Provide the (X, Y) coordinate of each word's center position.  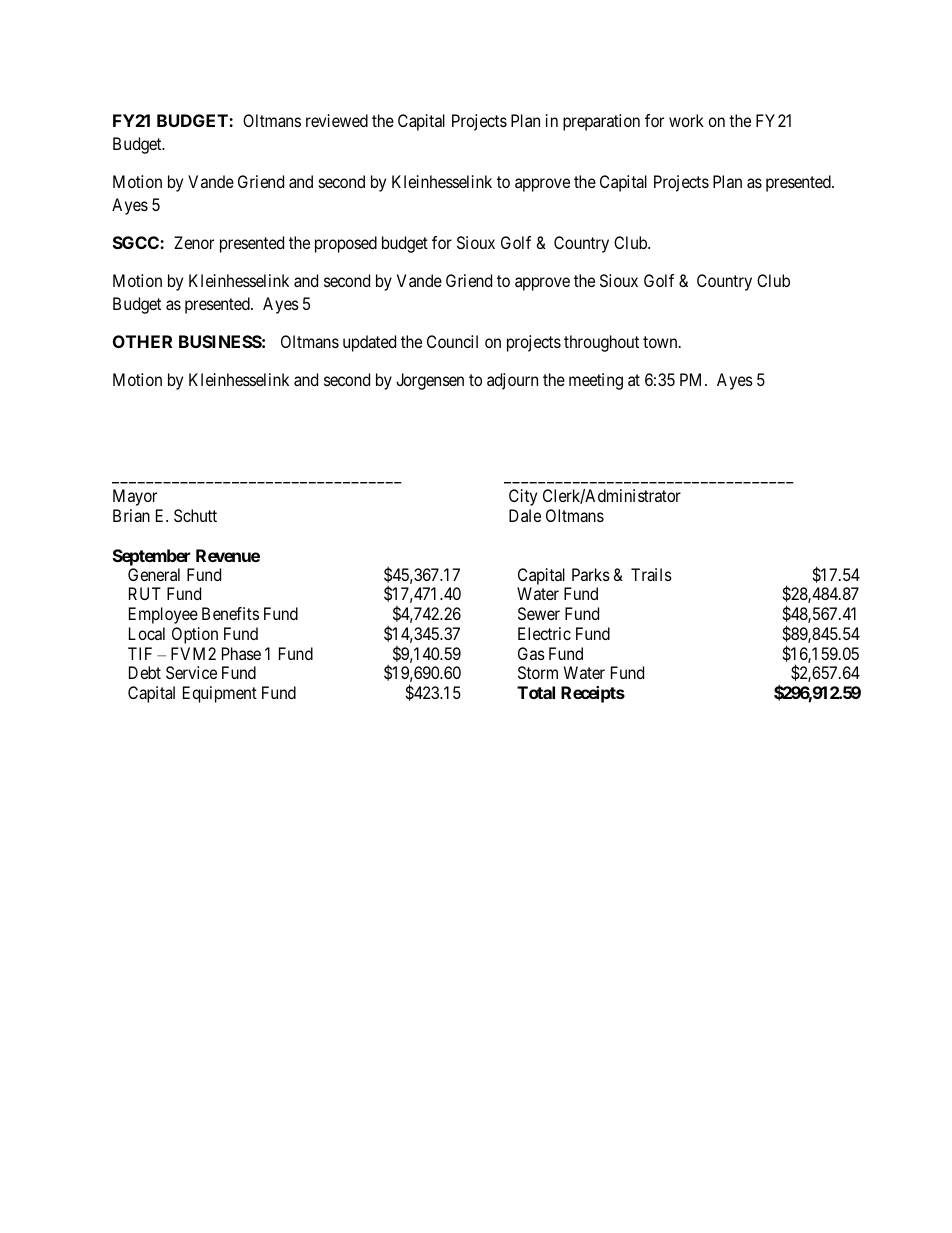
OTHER (142, 341)
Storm (538, 672)
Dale (525, 515)
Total (536, 692)
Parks (591, 574)
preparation (601, 122)
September (151, 557)
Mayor (135, 497)
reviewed (337, 120)
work (686, 120)
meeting (596, 381)
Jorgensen (430, 381)
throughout (601, 343)
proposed (346, 244)
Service (191, 672)
